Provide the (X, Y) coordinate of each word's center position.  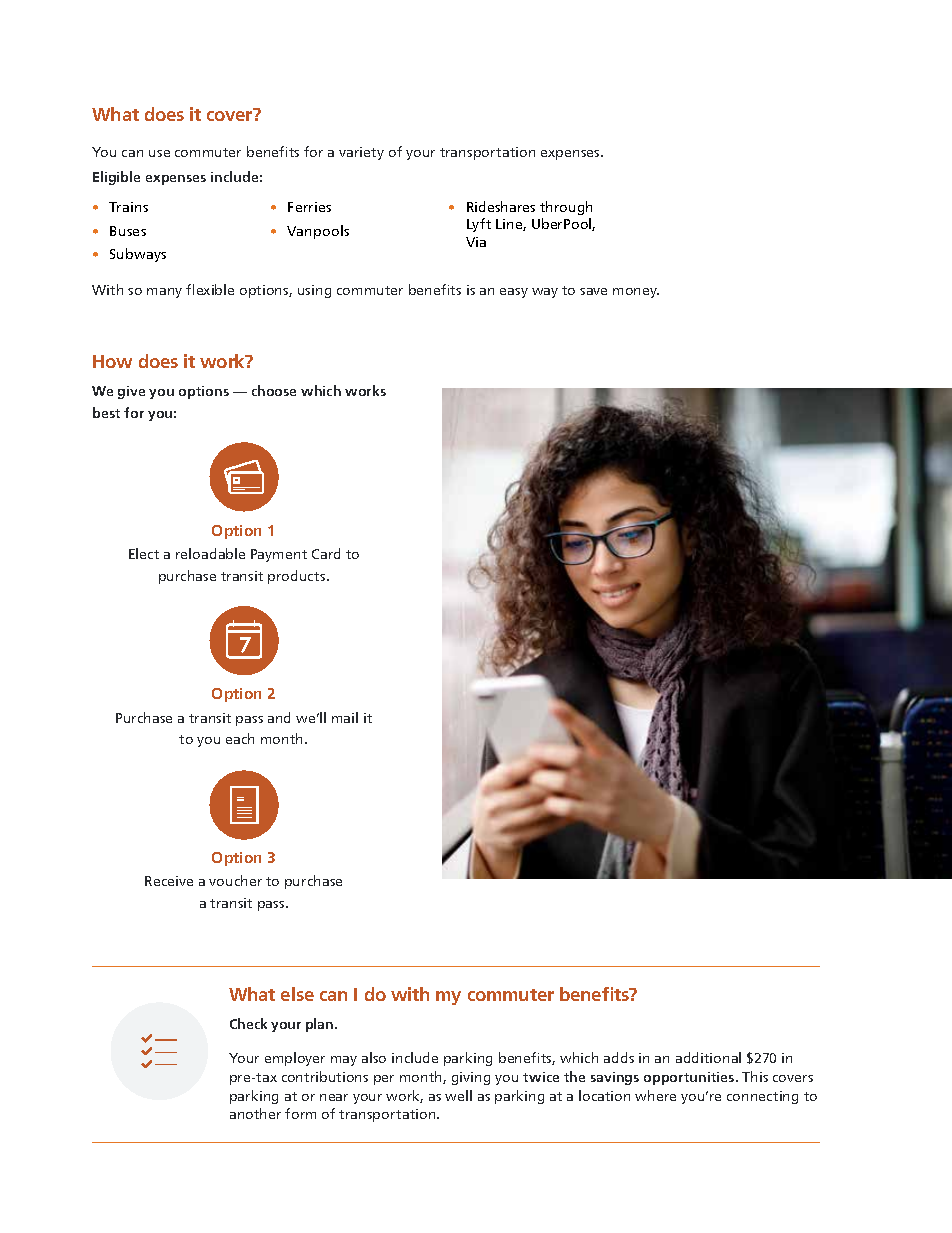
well (458, 1095)
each (240, 738)
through (566, 208)
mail (345, 717)
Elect (144, 553)
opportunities (690, 1078)
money (636, 293)
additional (708, 1057)
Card (326, 553)
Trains (128, 207)
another (255, 1113)
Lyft (479, 225)
